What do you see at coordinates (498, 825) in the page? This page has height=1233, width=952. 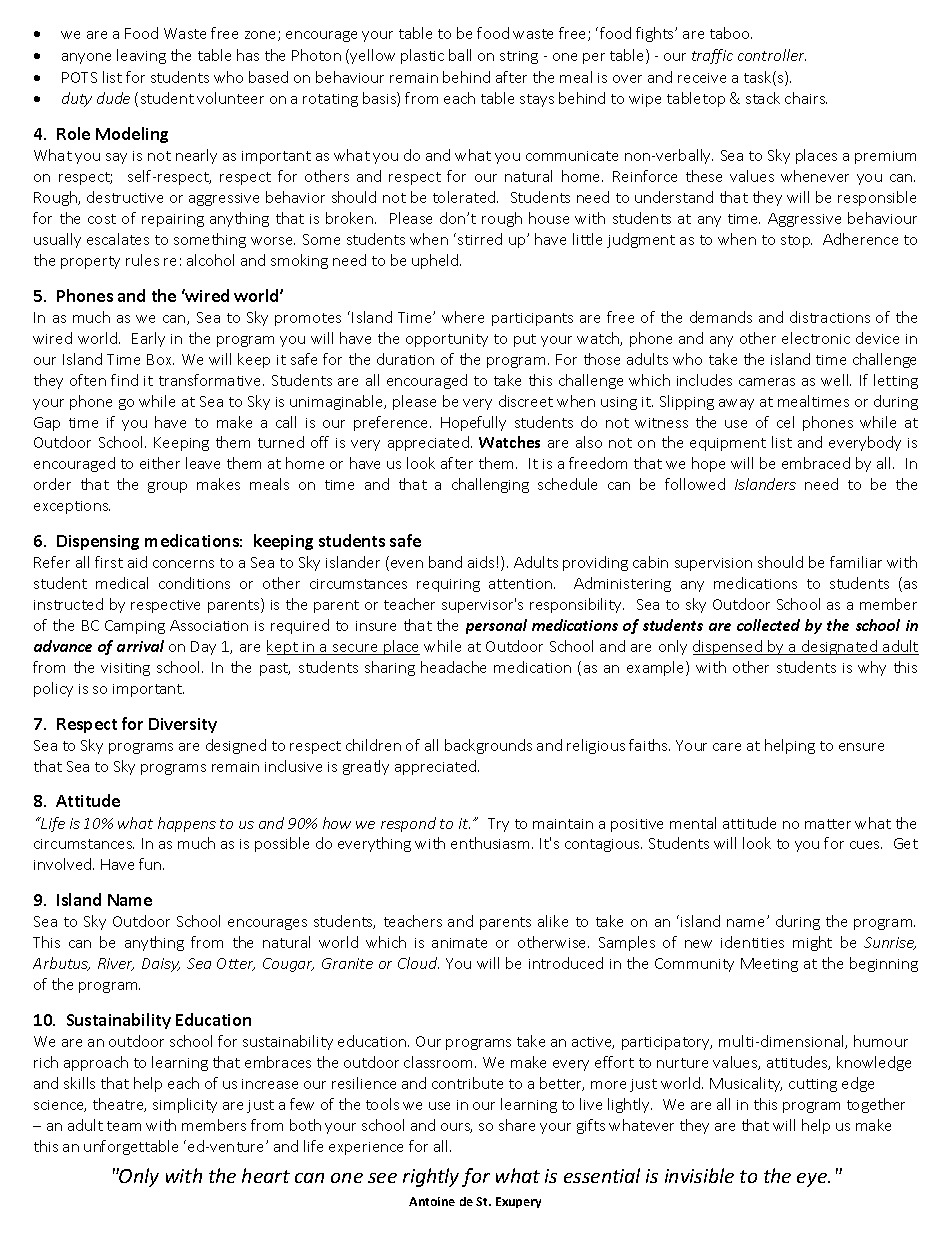 I see `Try` at bounding box center [498, 825].
